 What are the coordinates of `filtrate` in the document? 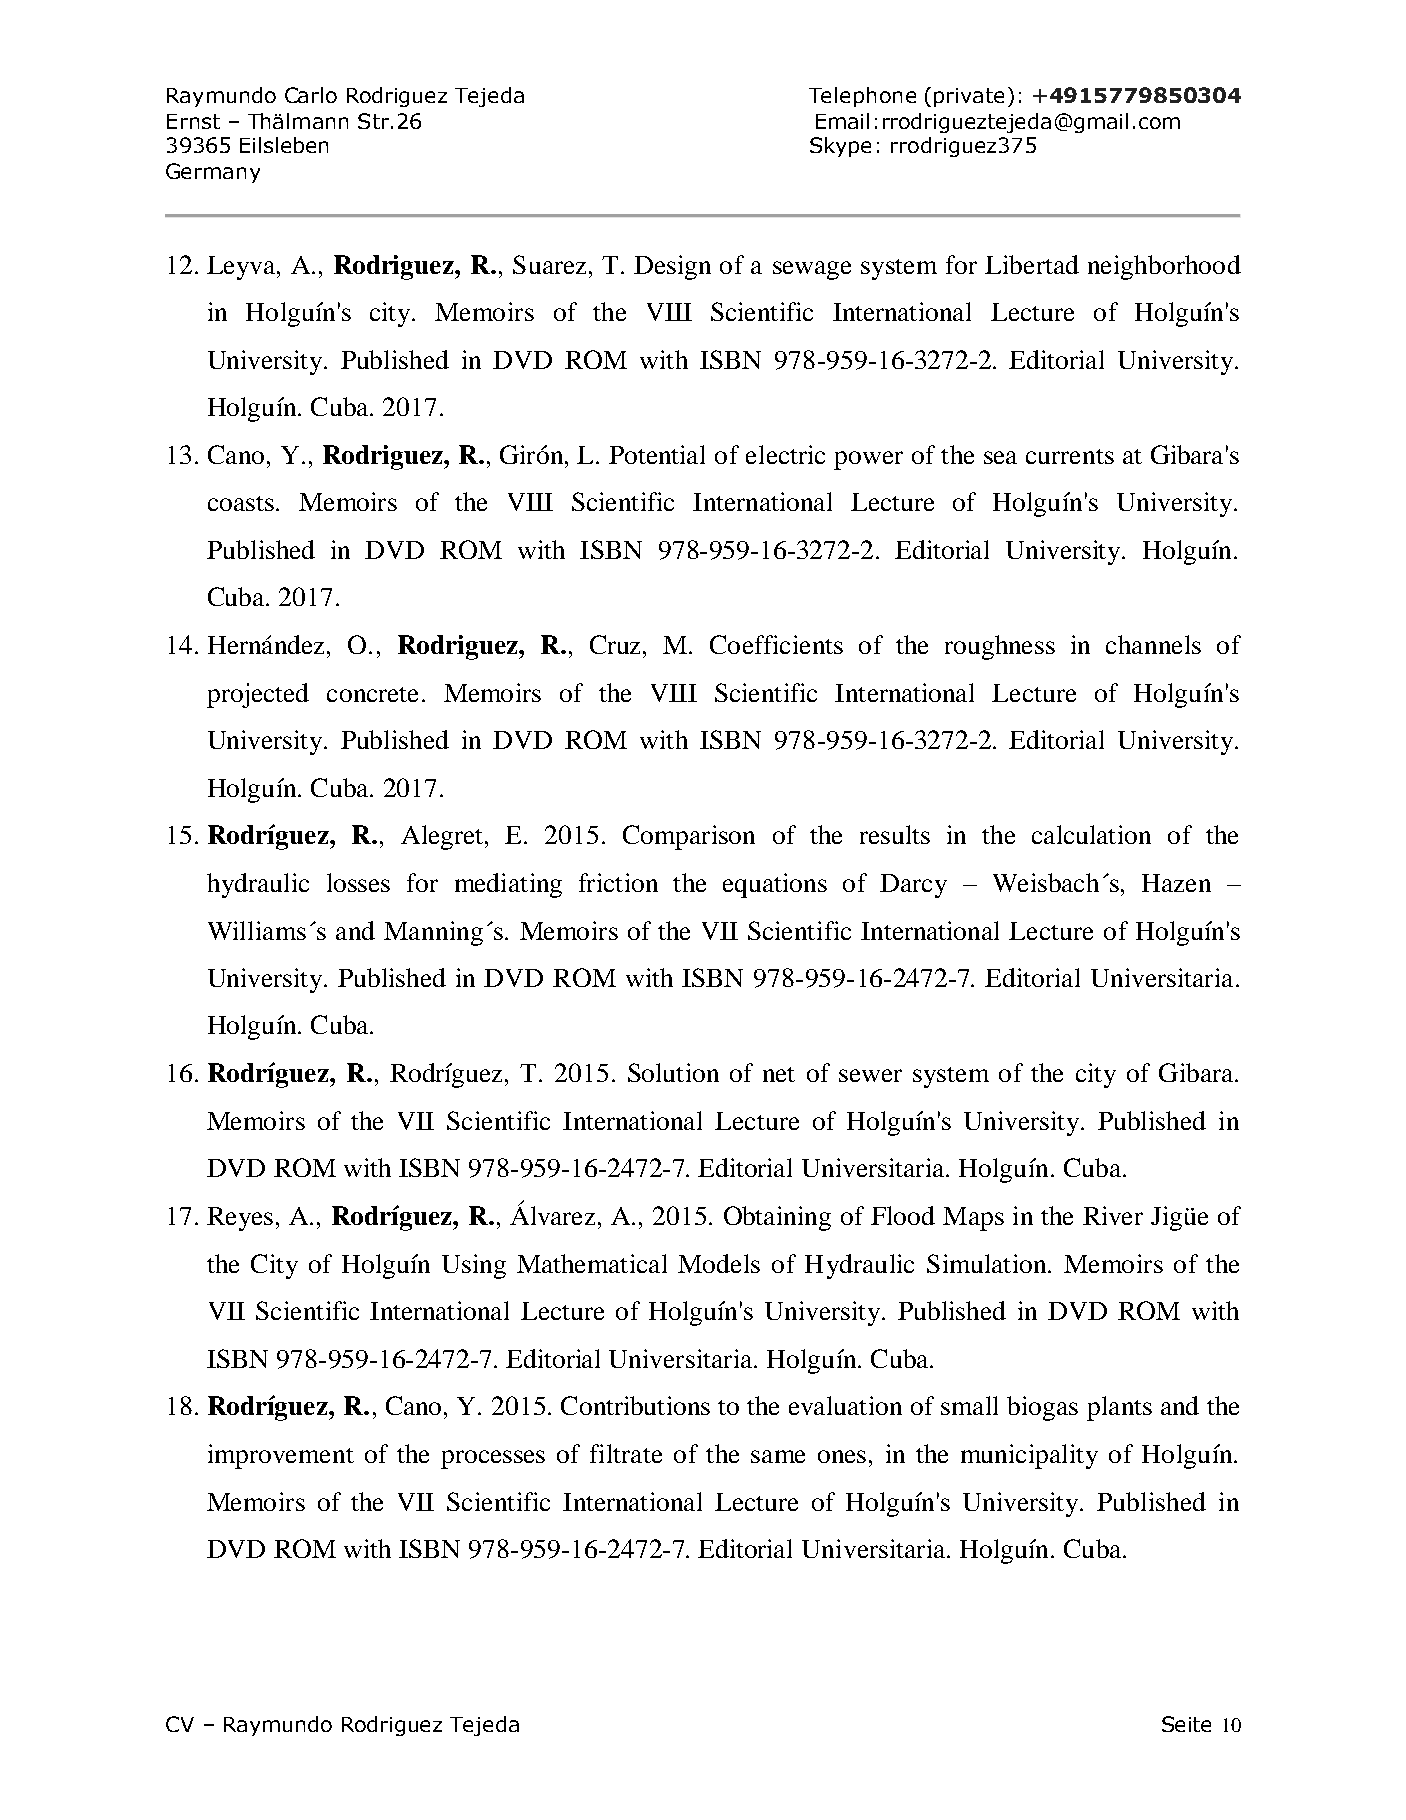 It's located at (626, 1453).
